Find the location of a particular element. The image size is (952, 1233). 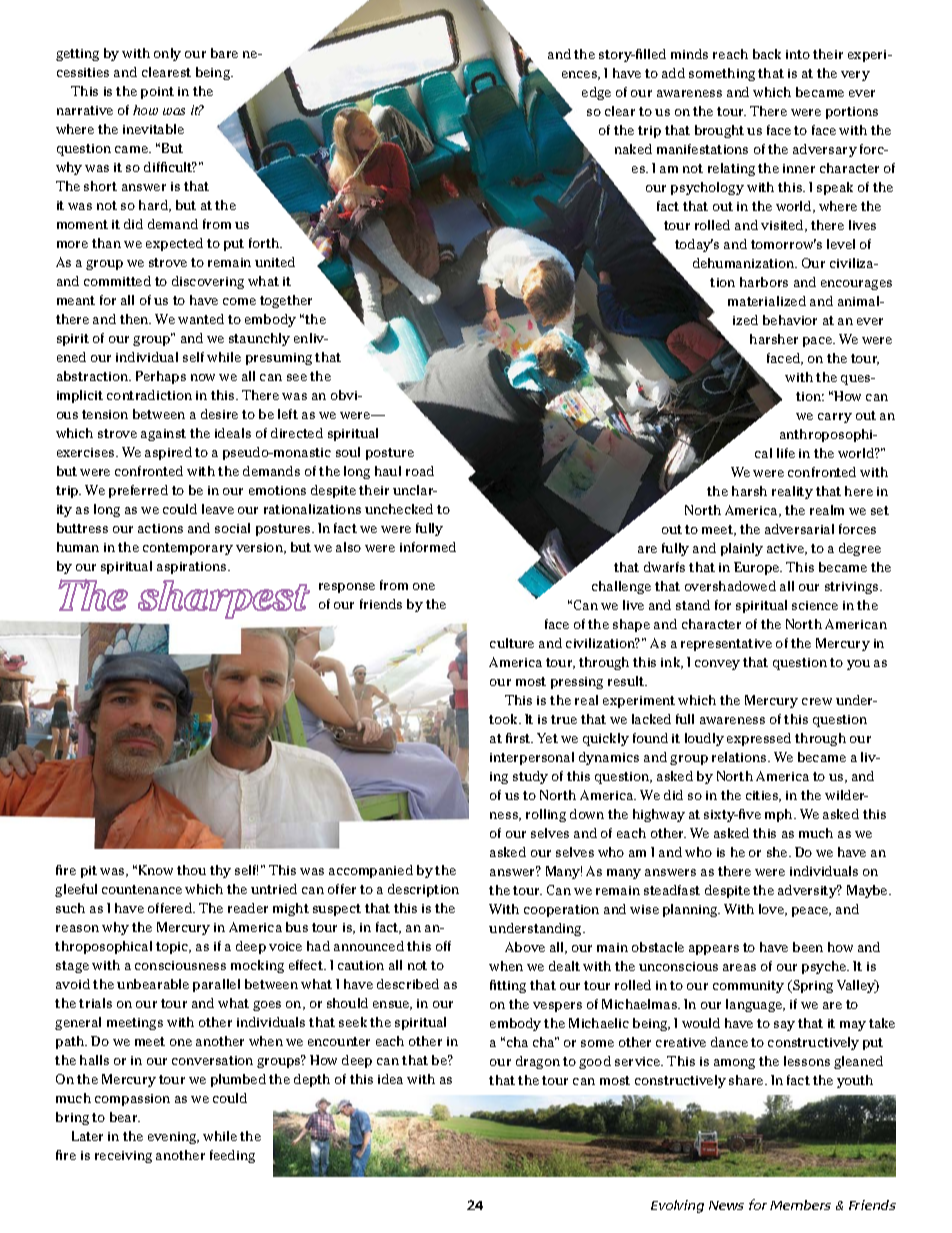

together is located at coordinates (286, 301).
